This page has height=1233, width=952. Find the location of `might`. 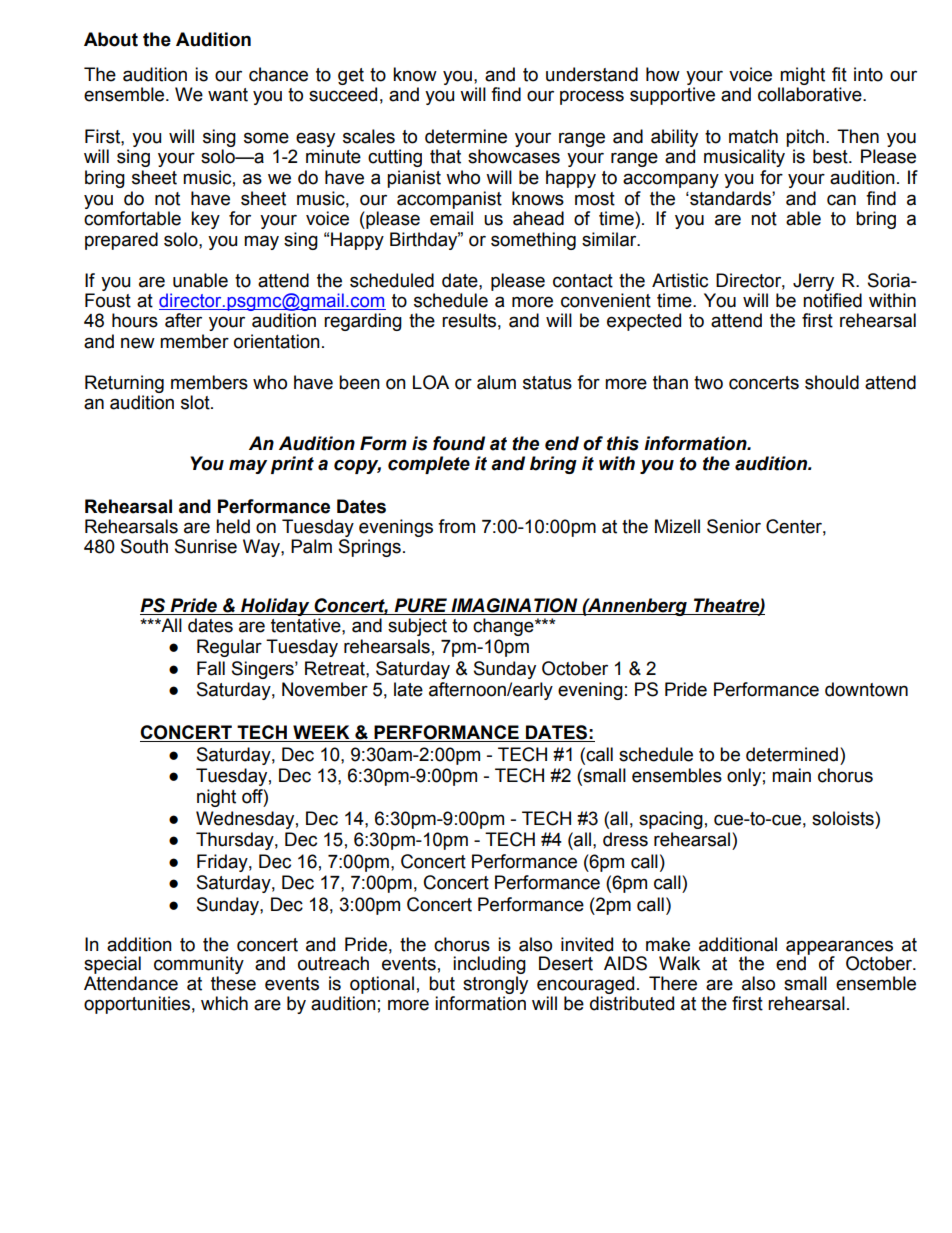

might is located at coordinates (802, 76).
